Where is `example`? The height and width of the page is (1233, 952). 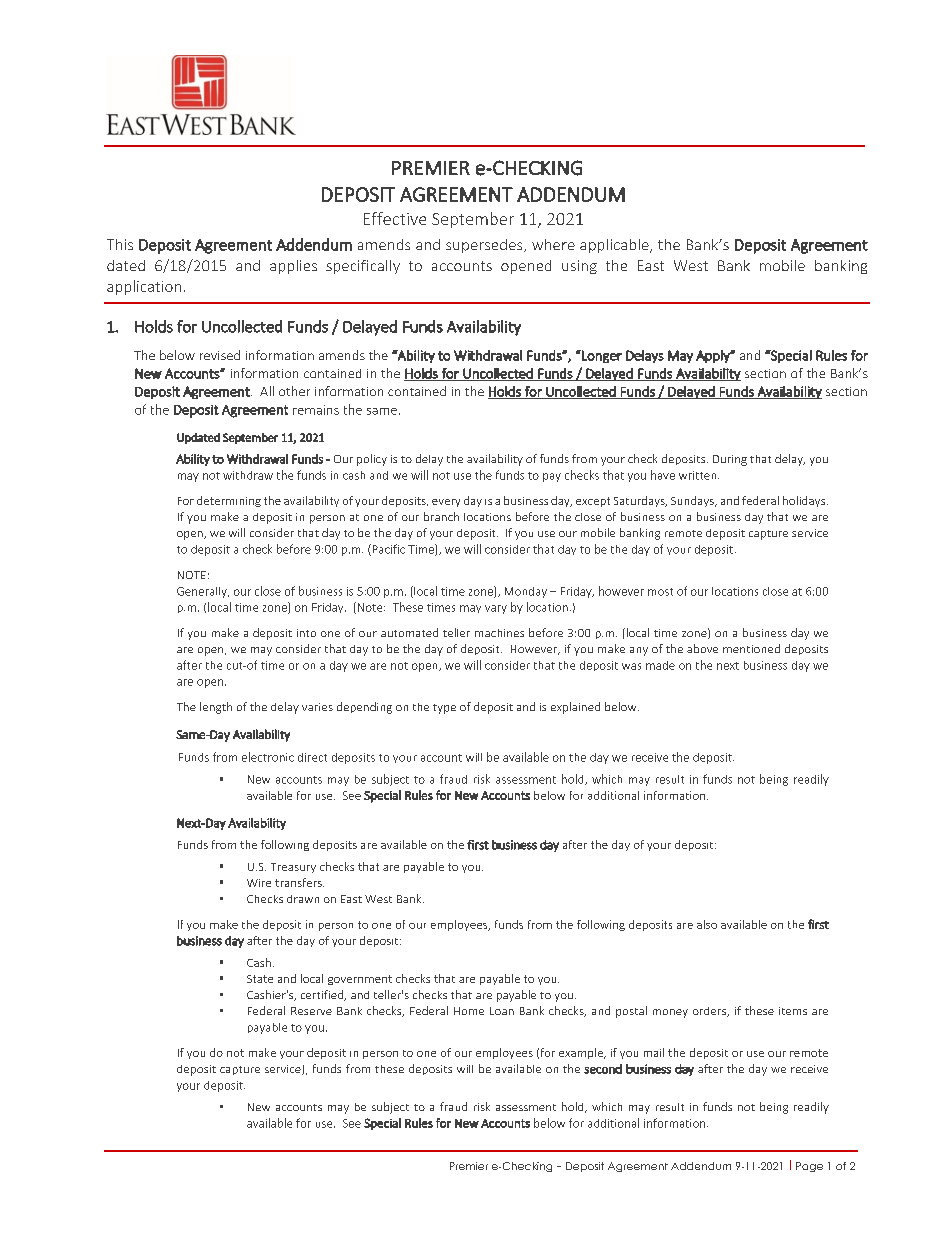 example is located at coordinates (582, 1053).
